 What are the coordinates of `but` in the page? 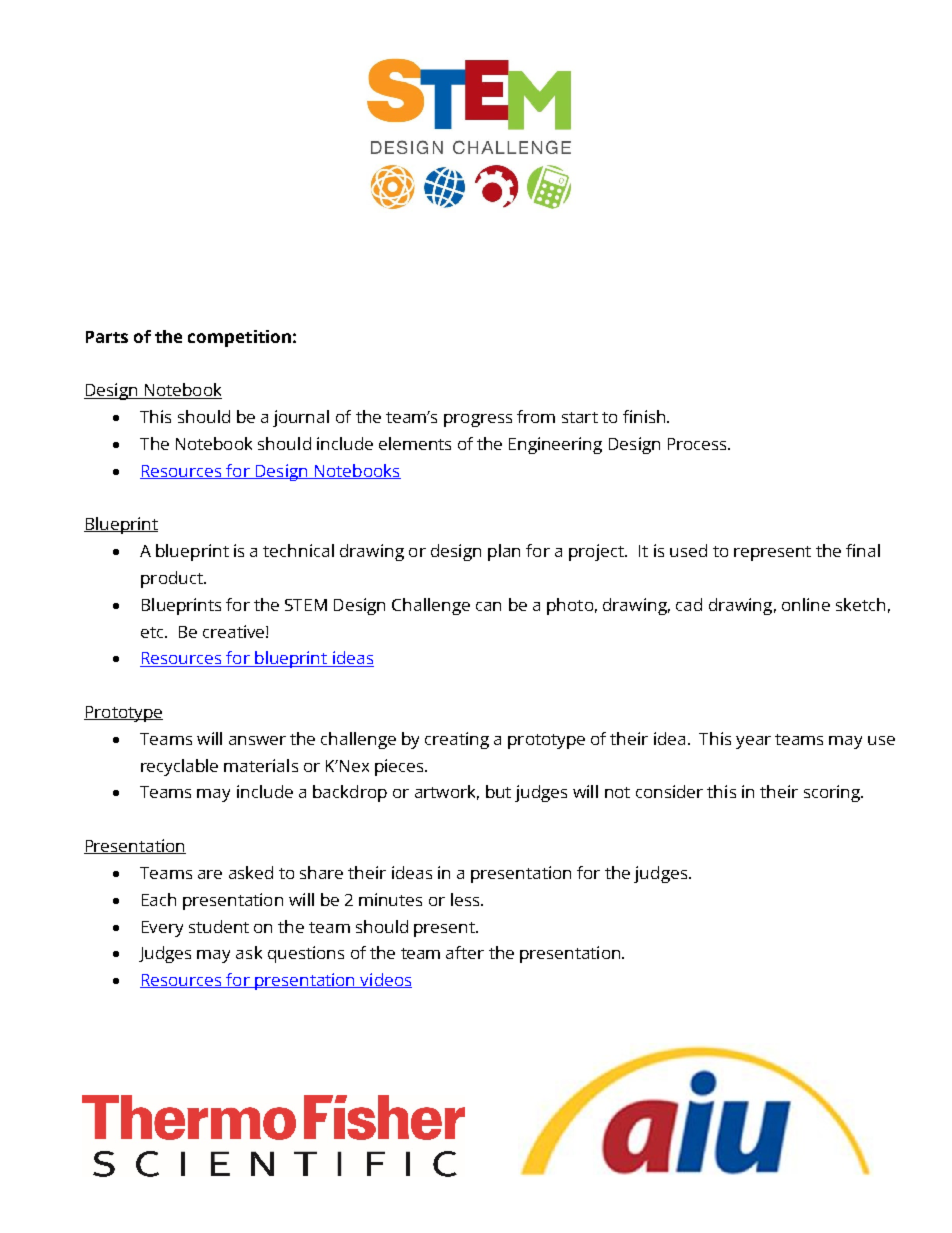 It's located at (498, 791).
